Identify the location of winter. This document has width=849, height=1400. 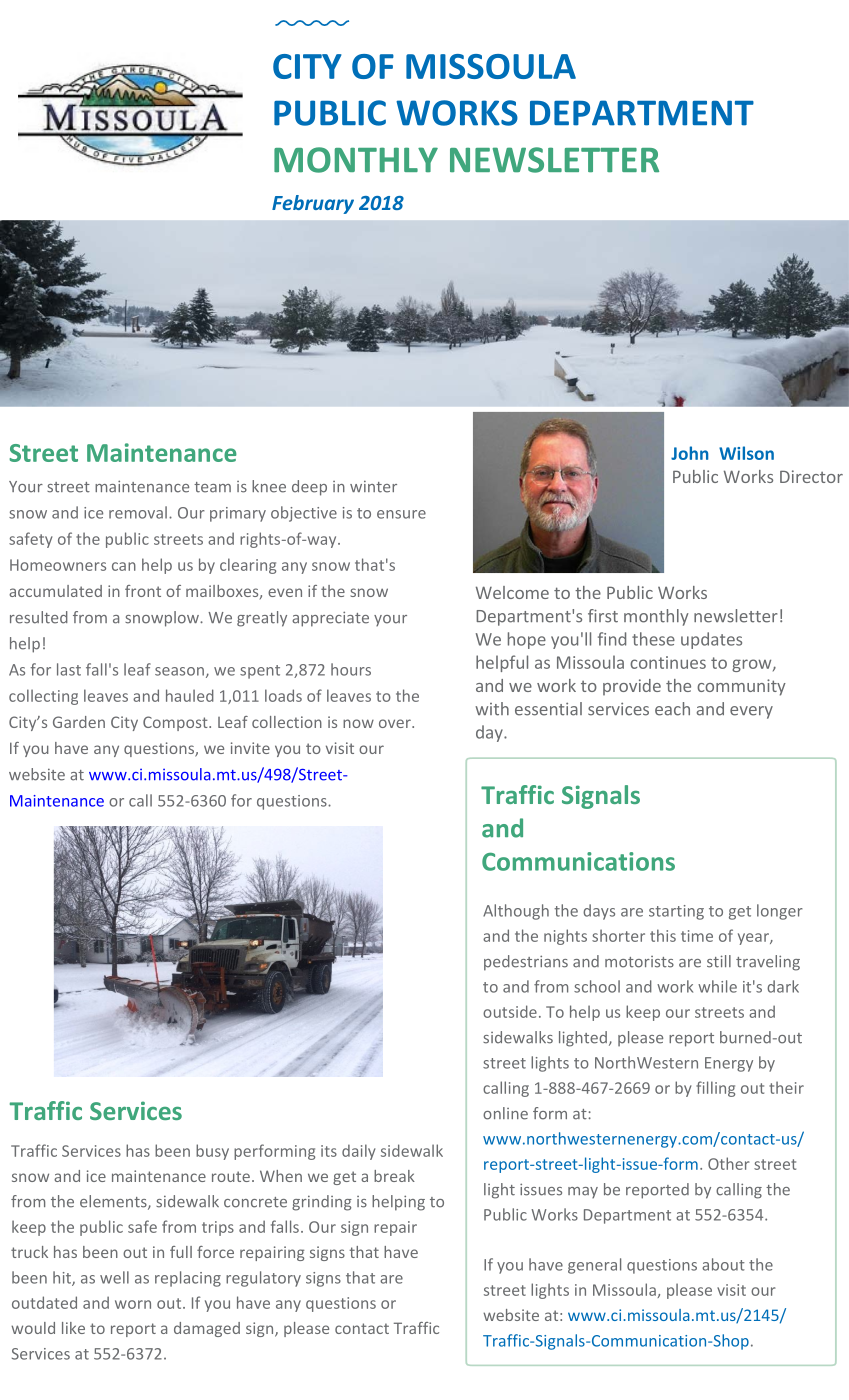
(373, 487).
